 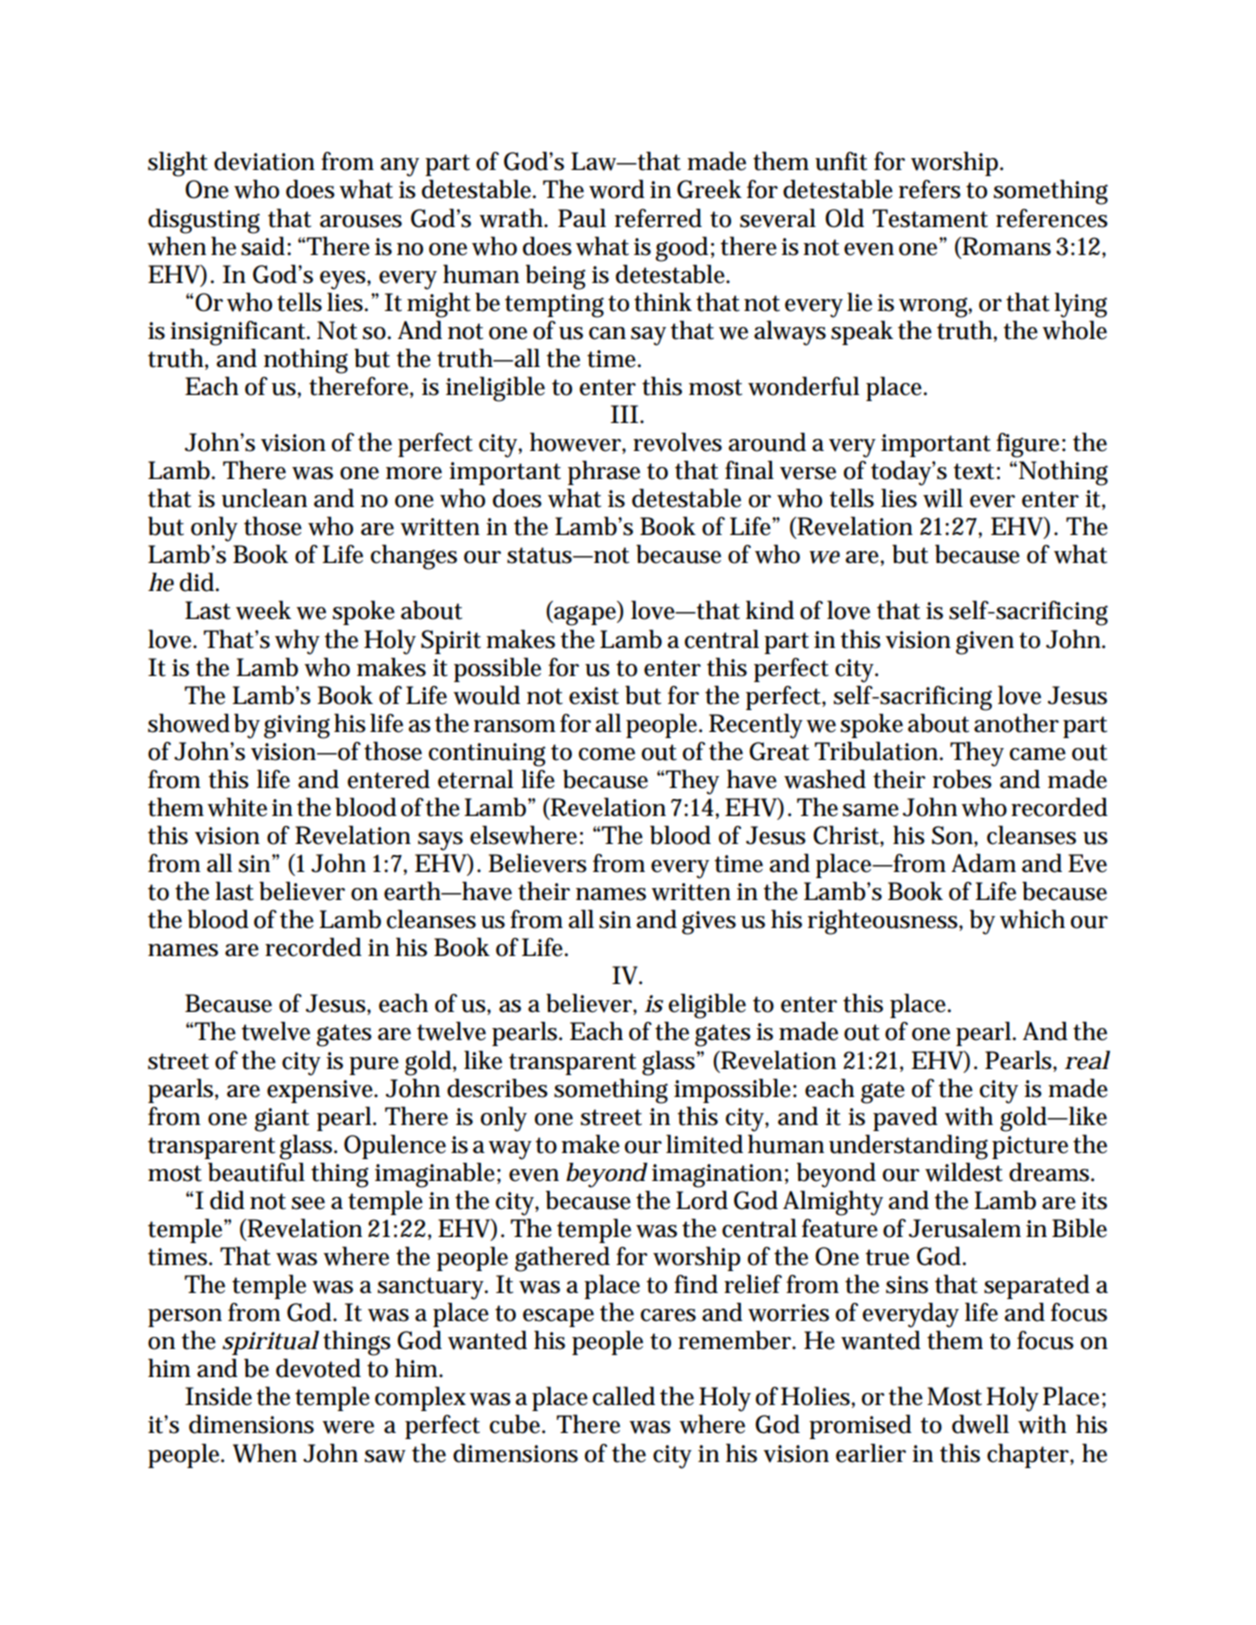 I want to click on white, so click(x=237, y=807).
